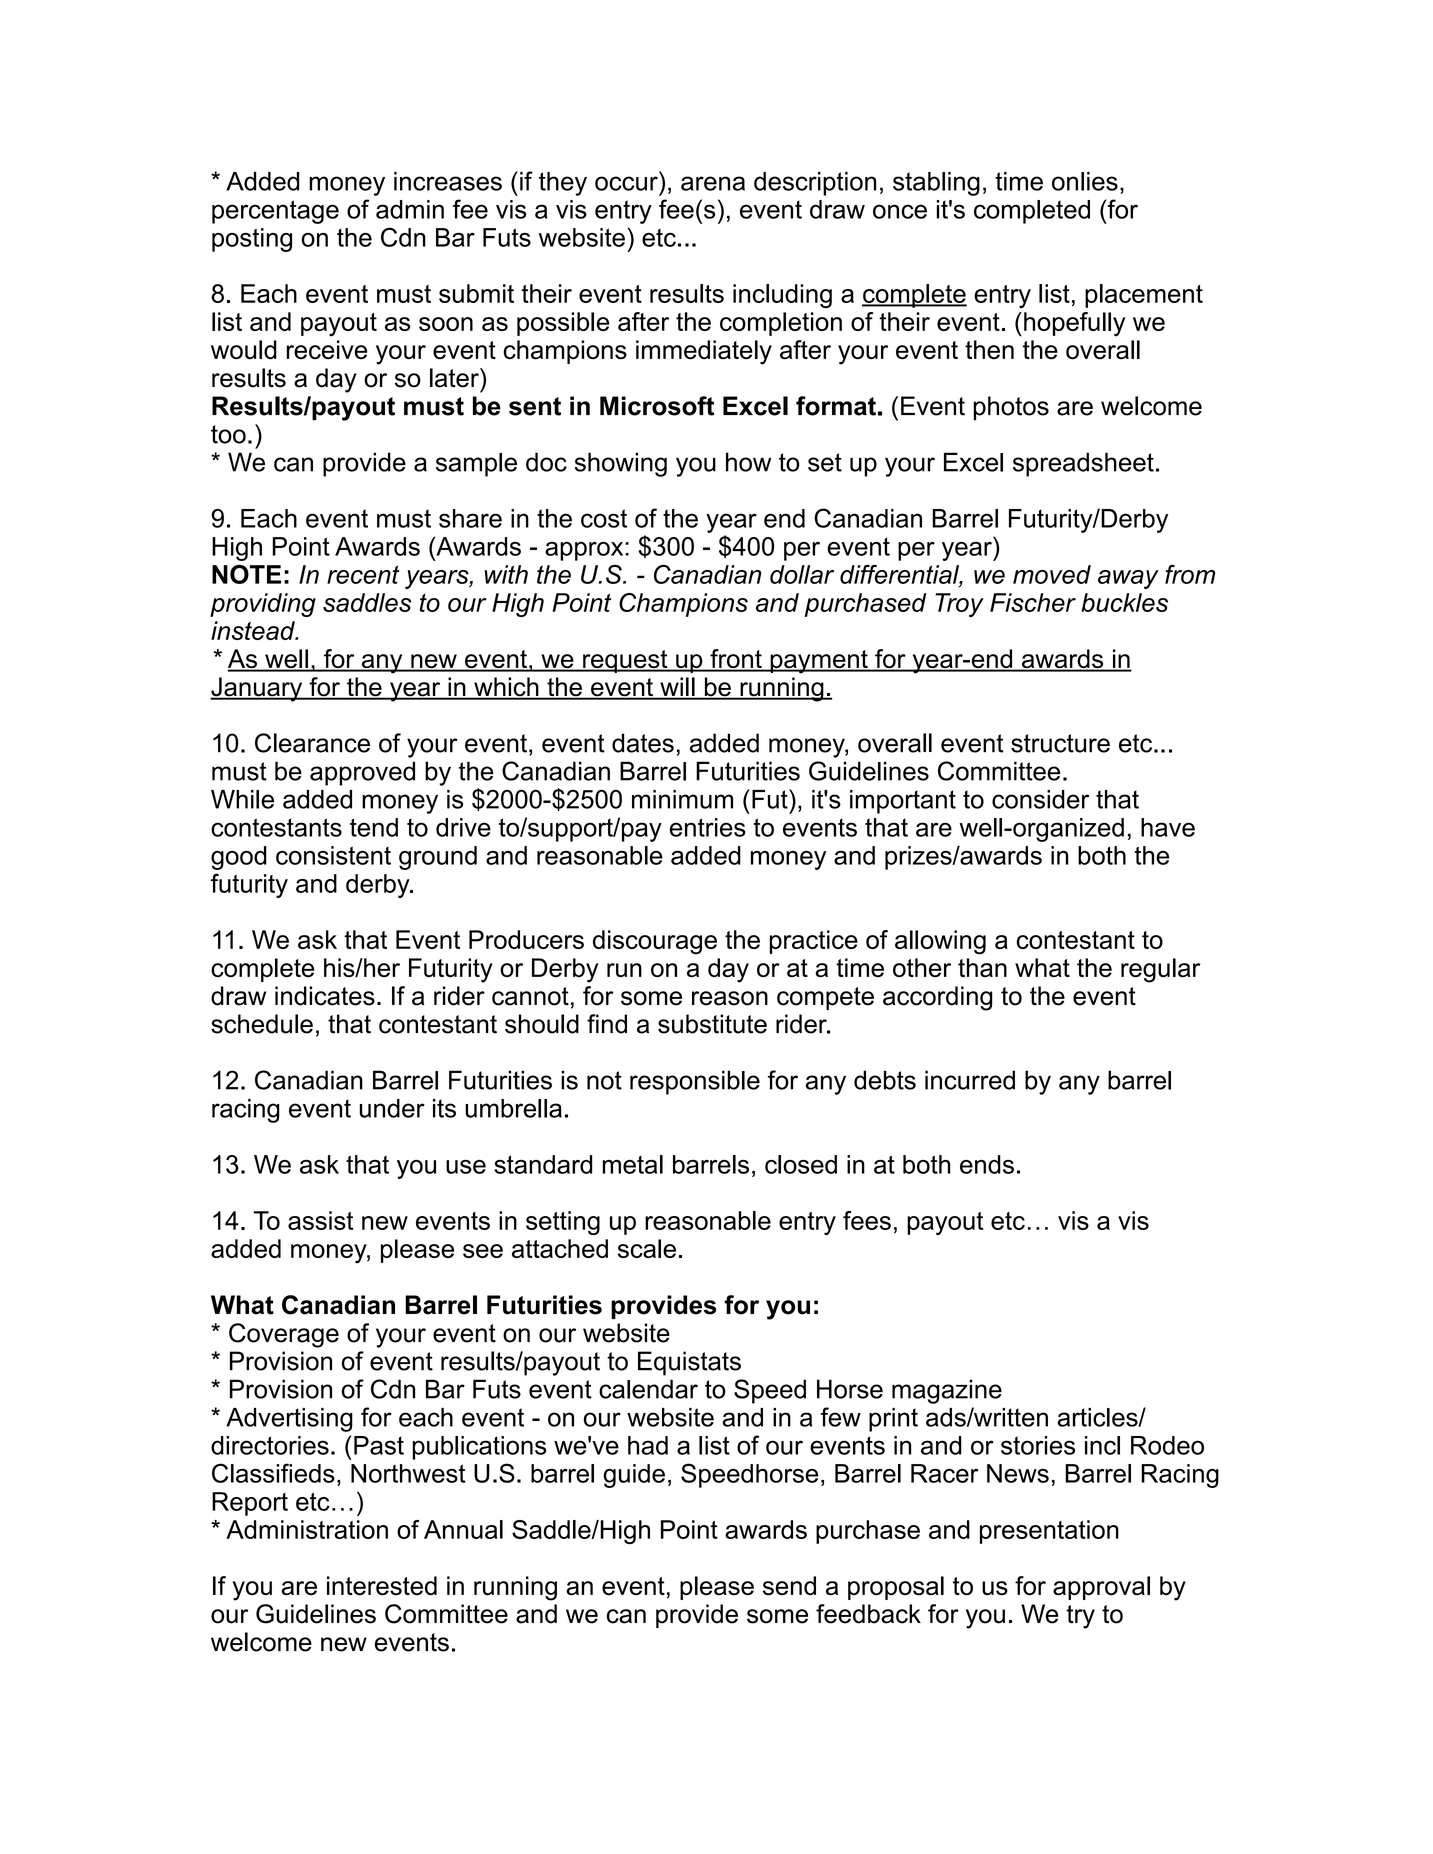 The height and width of the screenshot is (1854, 1433). I want to click on interested, so click(382, 1586).
